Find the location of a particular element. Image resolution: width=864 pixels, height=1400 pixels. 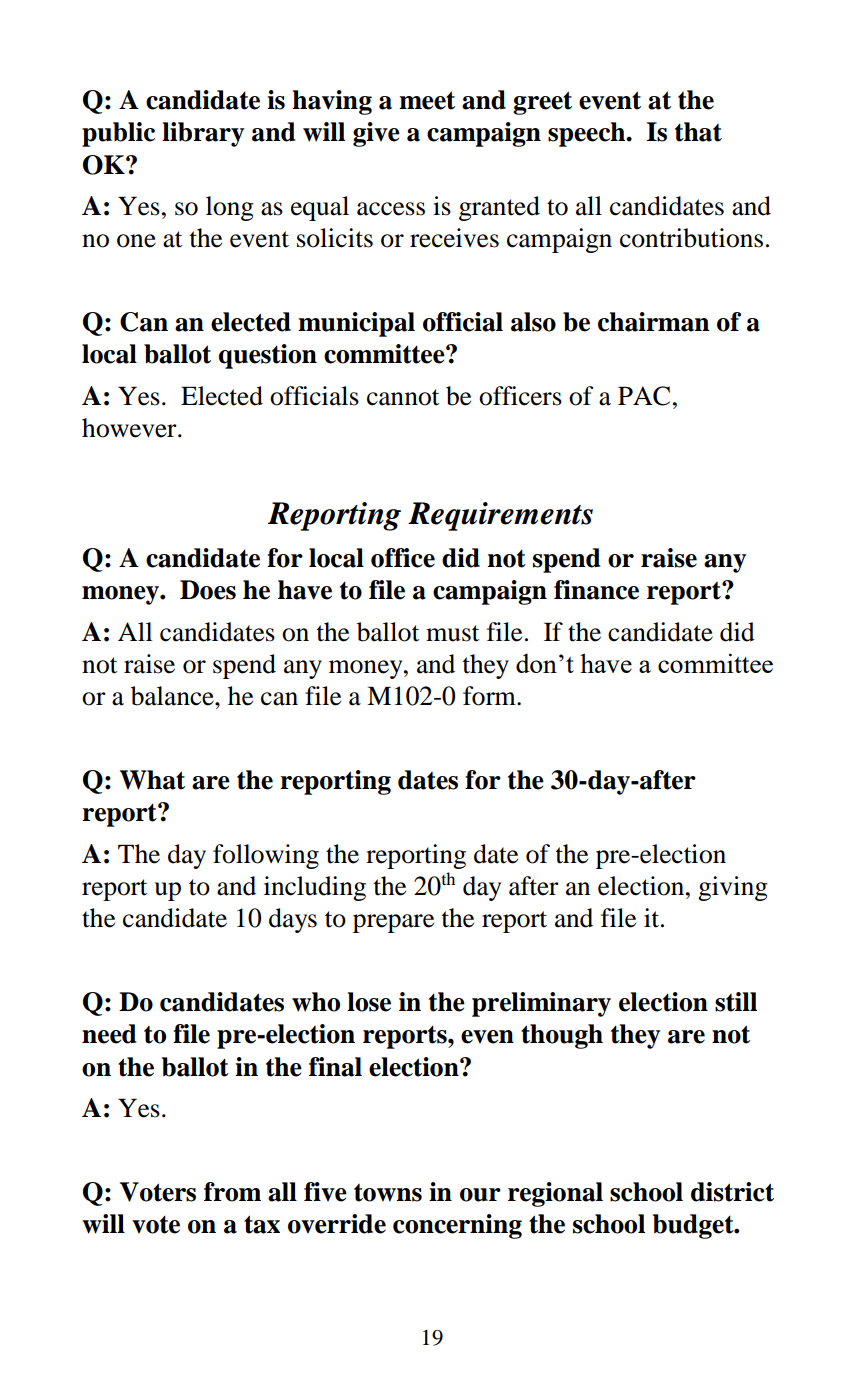

meet is located at coordinates (427, 100).
